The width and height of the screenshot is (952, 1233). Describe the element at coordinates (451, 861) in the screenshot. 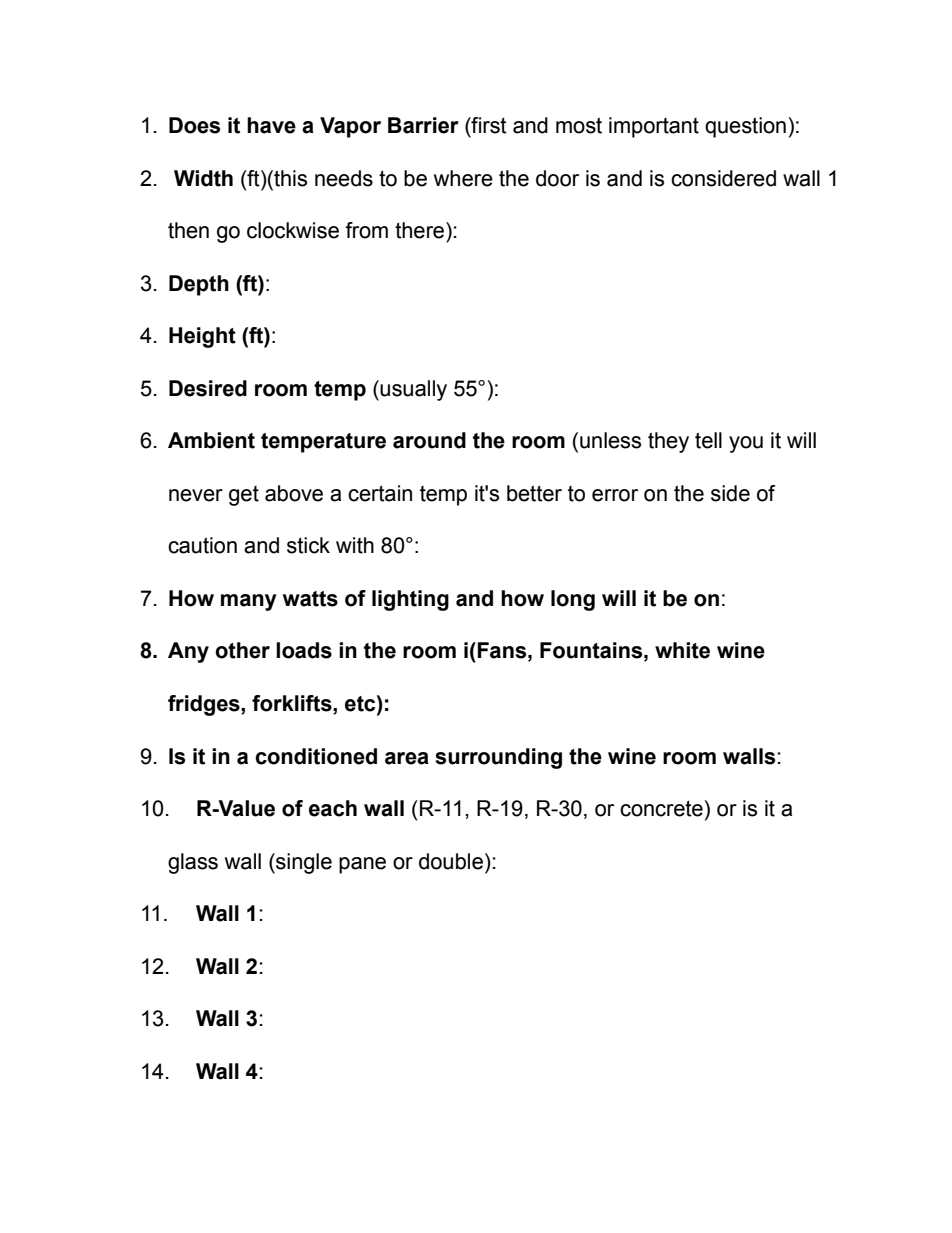

I see `double` at that location.
